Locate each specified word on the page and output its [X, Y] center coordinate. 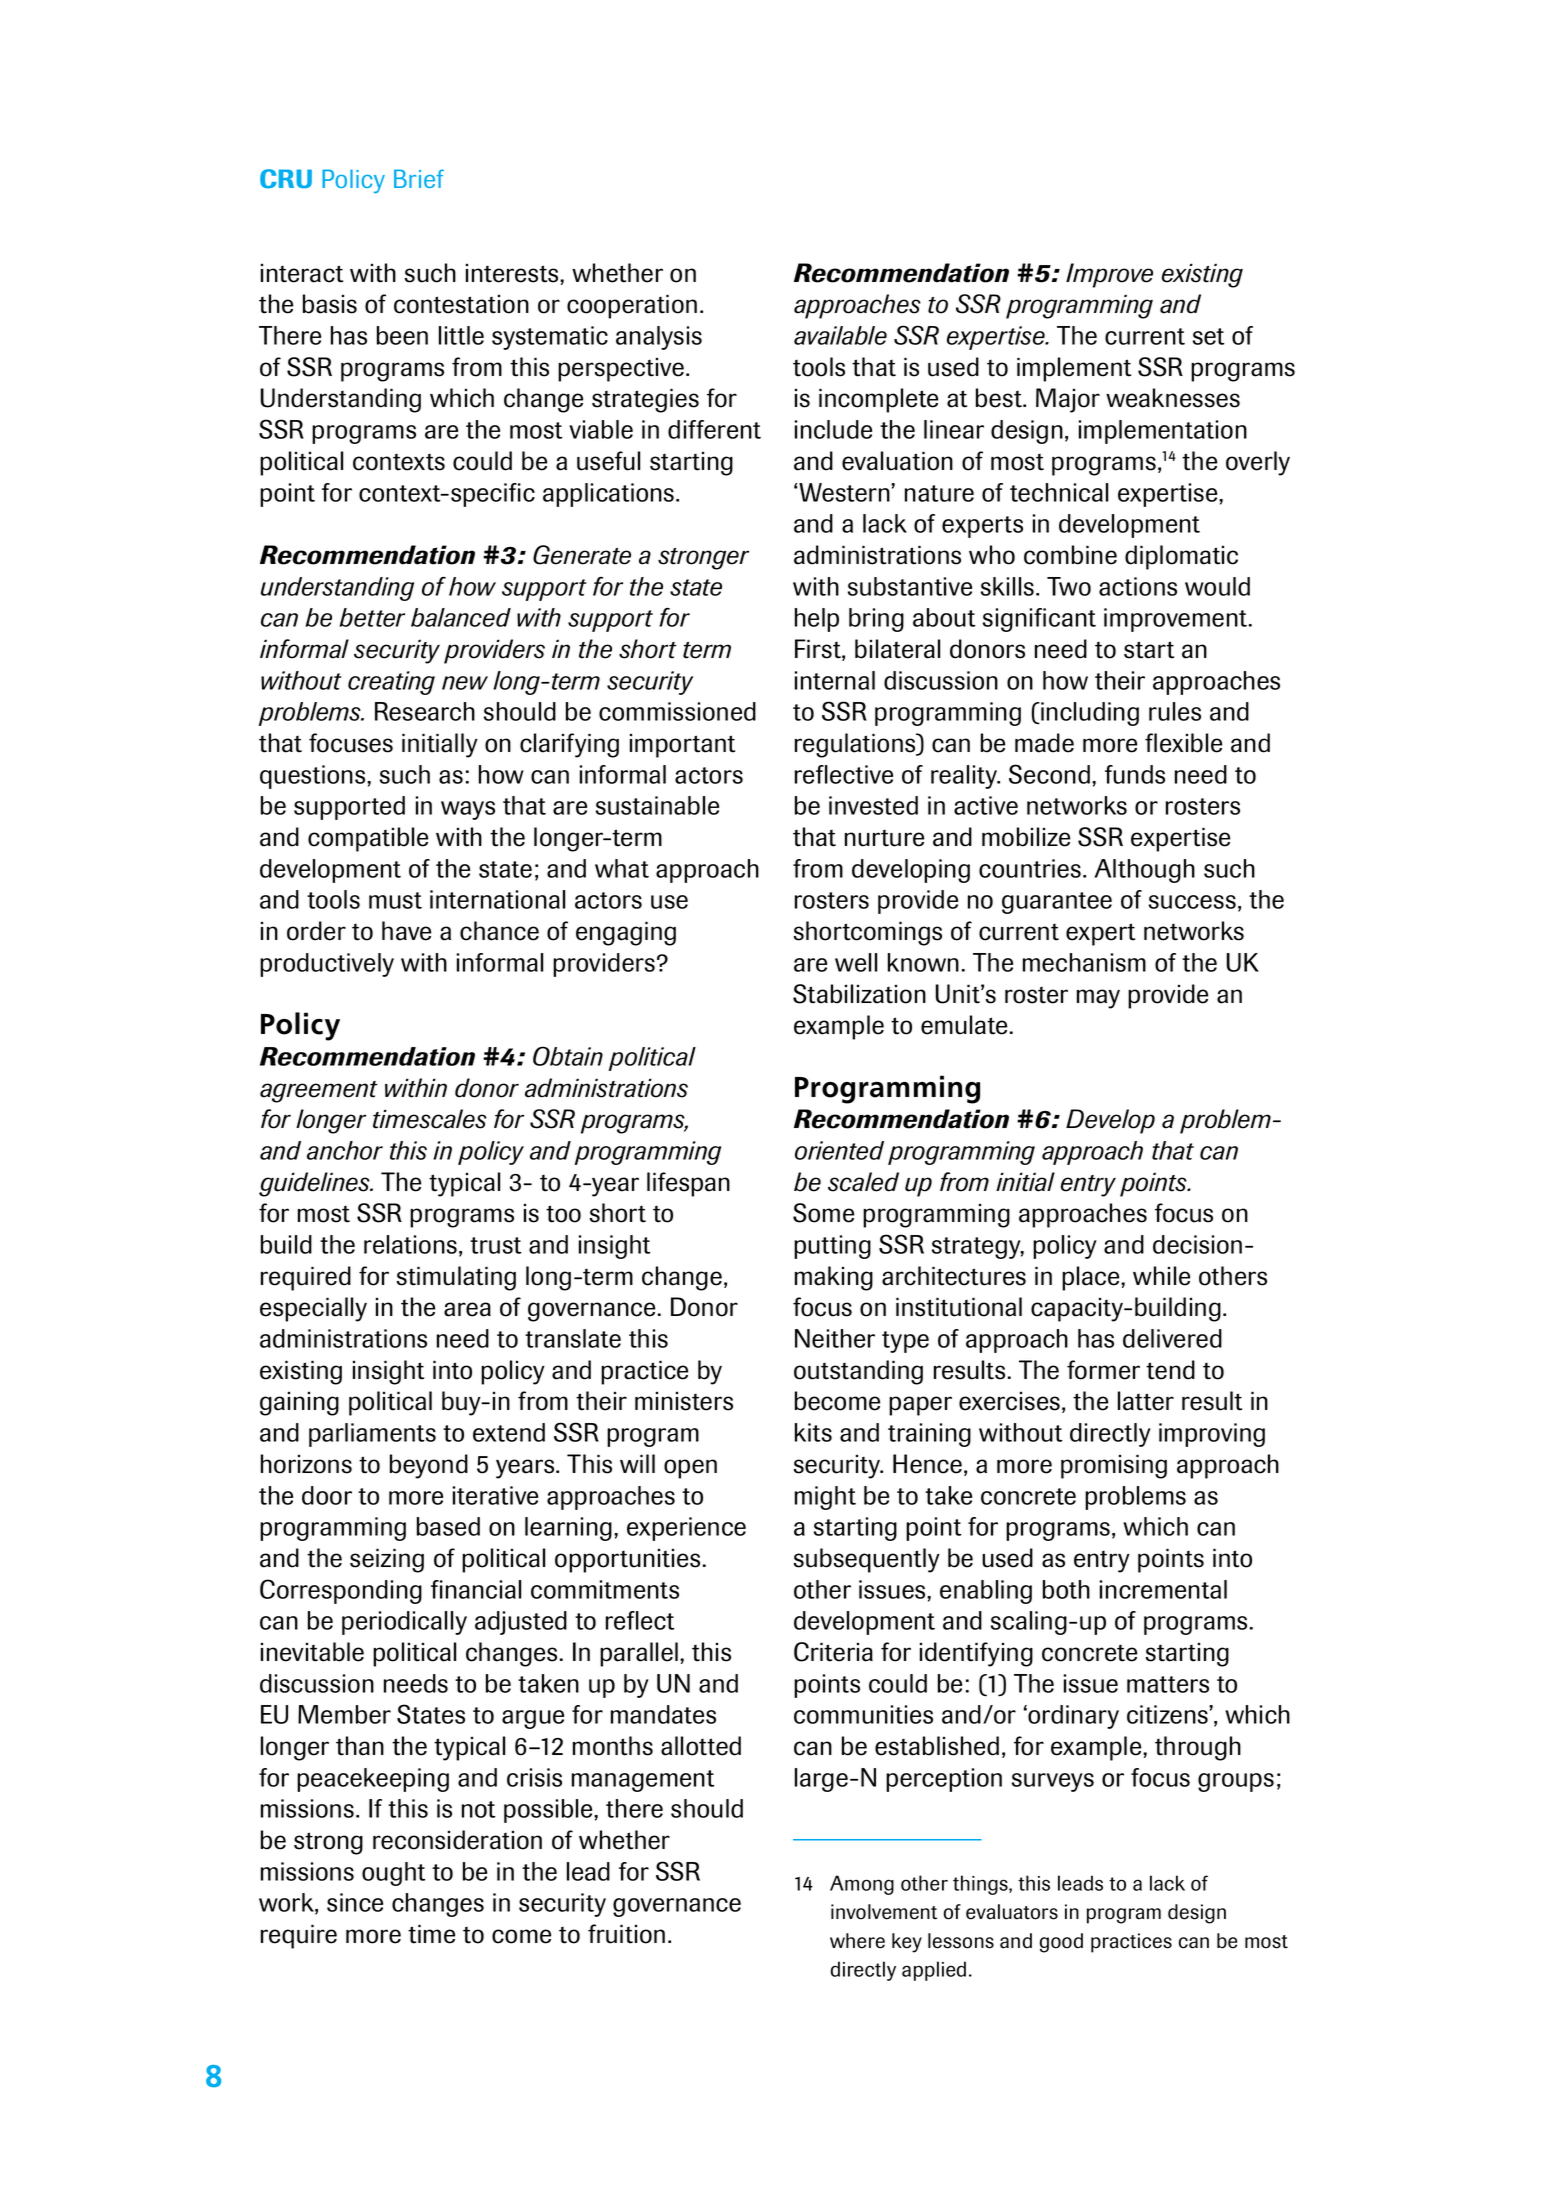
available [840, 335]
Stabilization [859, 994]
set [1208, 336]
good [1061, 1943]
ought [393, 1874]
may [1098, 999]
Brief [419, 178]
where [857, 1941]
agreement [319, 1092]
